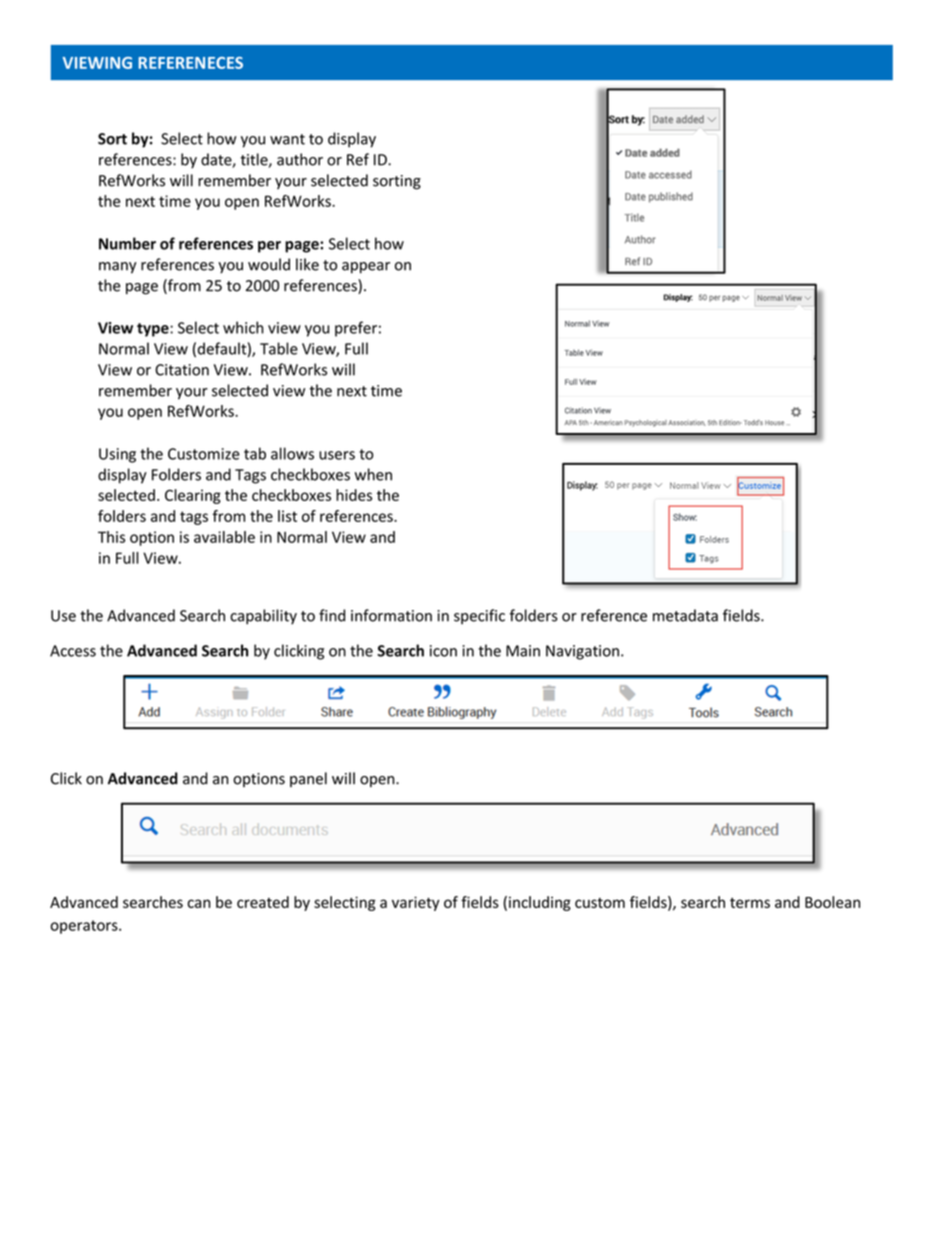  What do you see at coordinates (154, 330) in the screenshot?
I see `type` at bounding box center [154, 330].
